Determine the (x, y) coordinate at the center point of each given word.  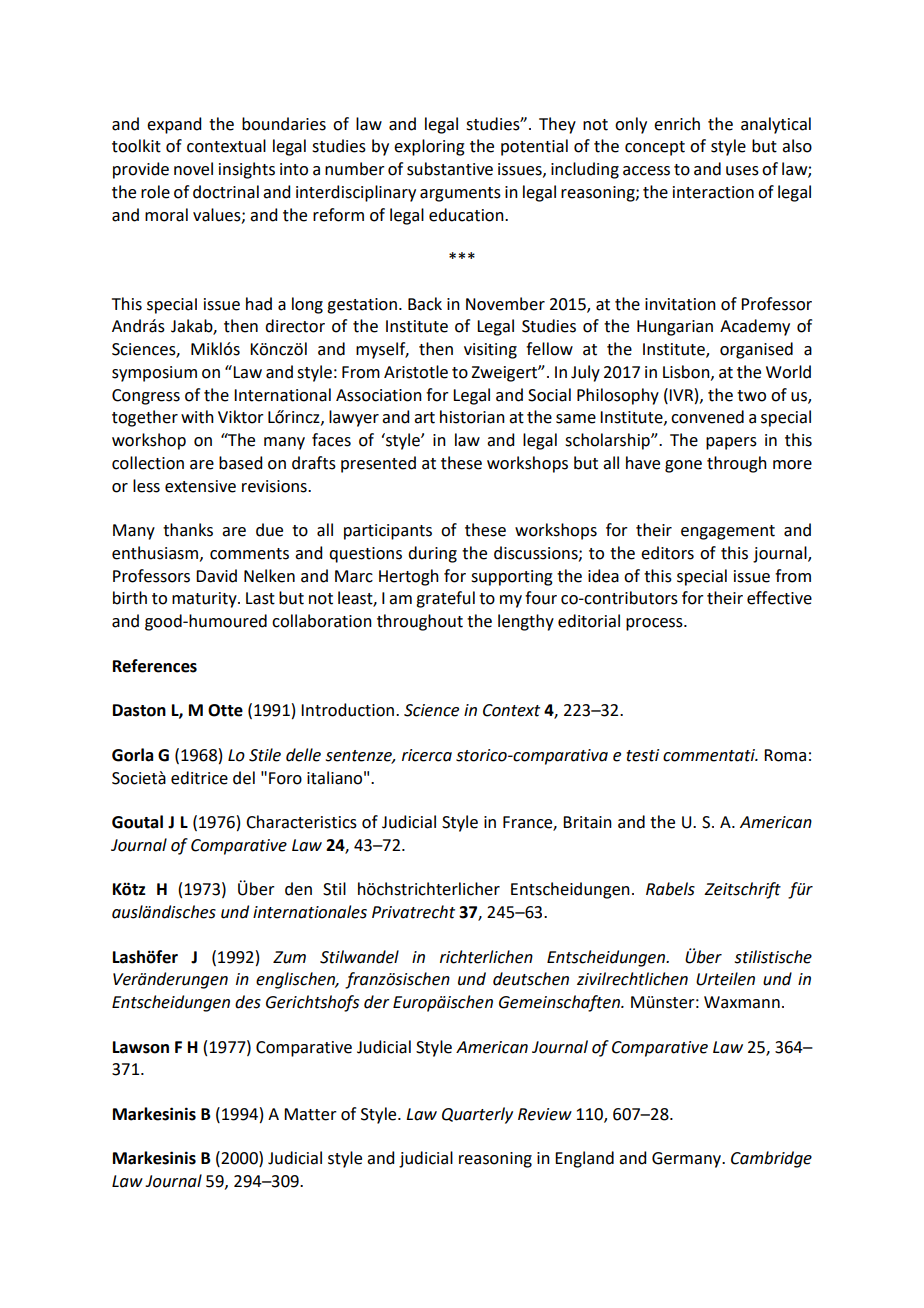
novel (193, 169)
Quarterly (477, 1115)
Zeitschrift (742, 890)
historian (472, 417)
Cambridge (771, 1159)
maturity (205, 600)
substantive (450, 169)
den (298, 889)
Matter (310, 1114)
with (197, 417)
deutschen (531, 979)
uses (742, 171)
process (655, 624)
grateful (445, 599)
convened (707, 417)
